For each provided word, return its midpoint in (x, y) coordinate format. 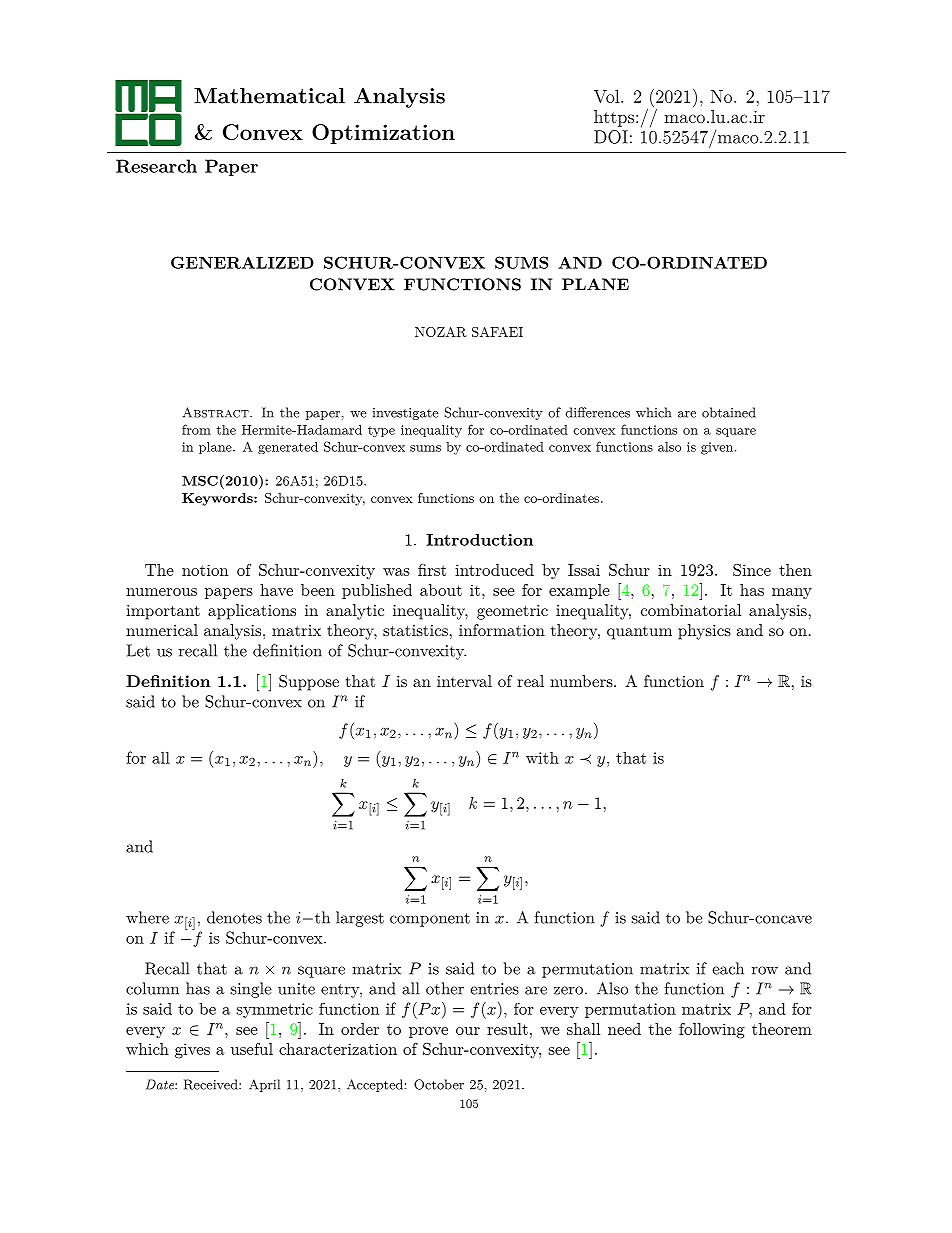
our (468, 1031)
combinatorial (691, 610)
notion (205, 570)
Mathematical (269, 95)
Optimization (383, 134)
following (712, 1031)
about (441, 590)
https (614, 118)
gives (192, 1051)
